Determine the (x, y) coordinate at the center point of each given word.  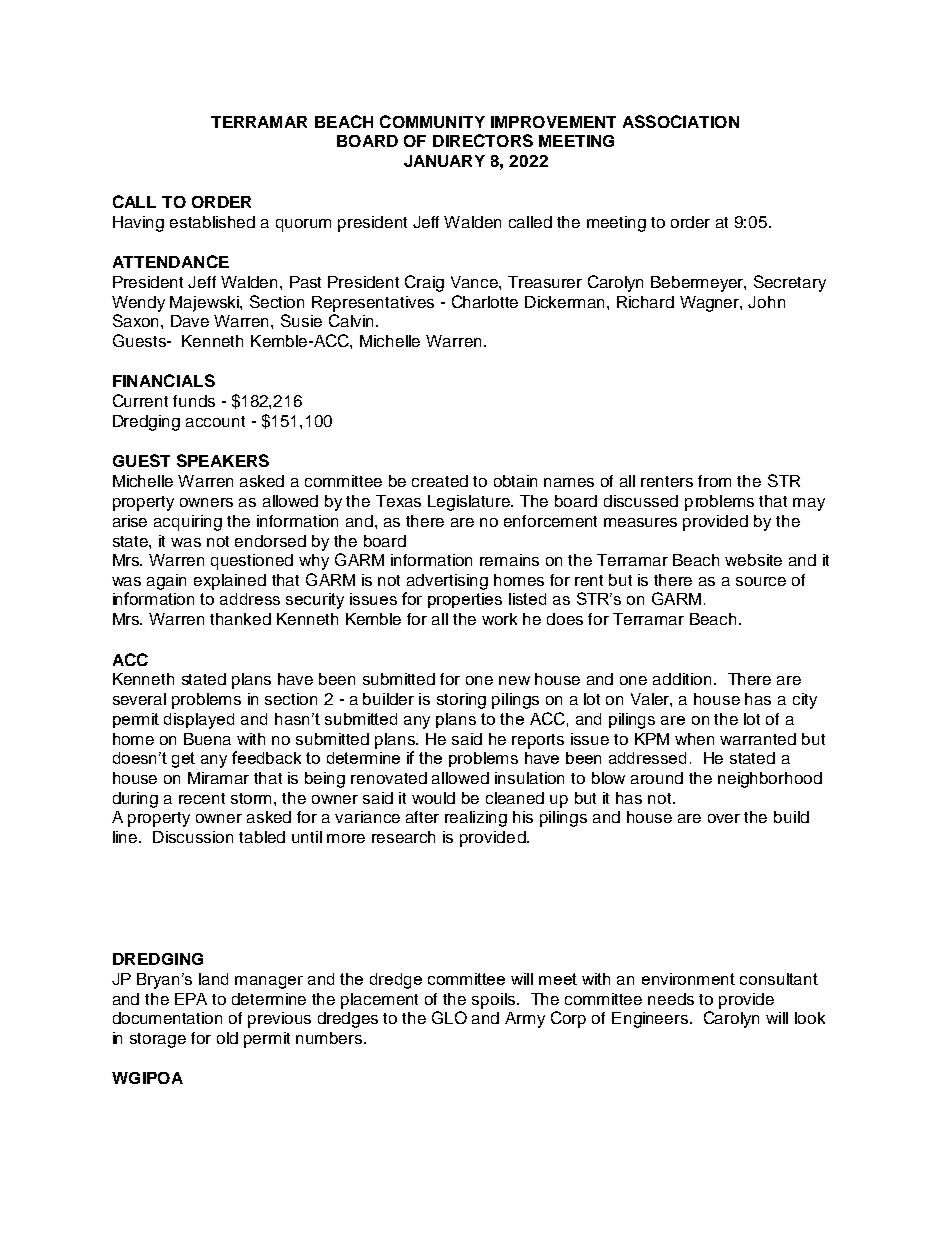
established (212, 222)
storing (461, 701)
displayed (199, 721)
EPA (191, 999)
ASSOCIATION (681, 121)
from (714, 481)
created (440, 481)
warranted (758, 739)
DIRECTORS (483, 140)
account (215, 421)
